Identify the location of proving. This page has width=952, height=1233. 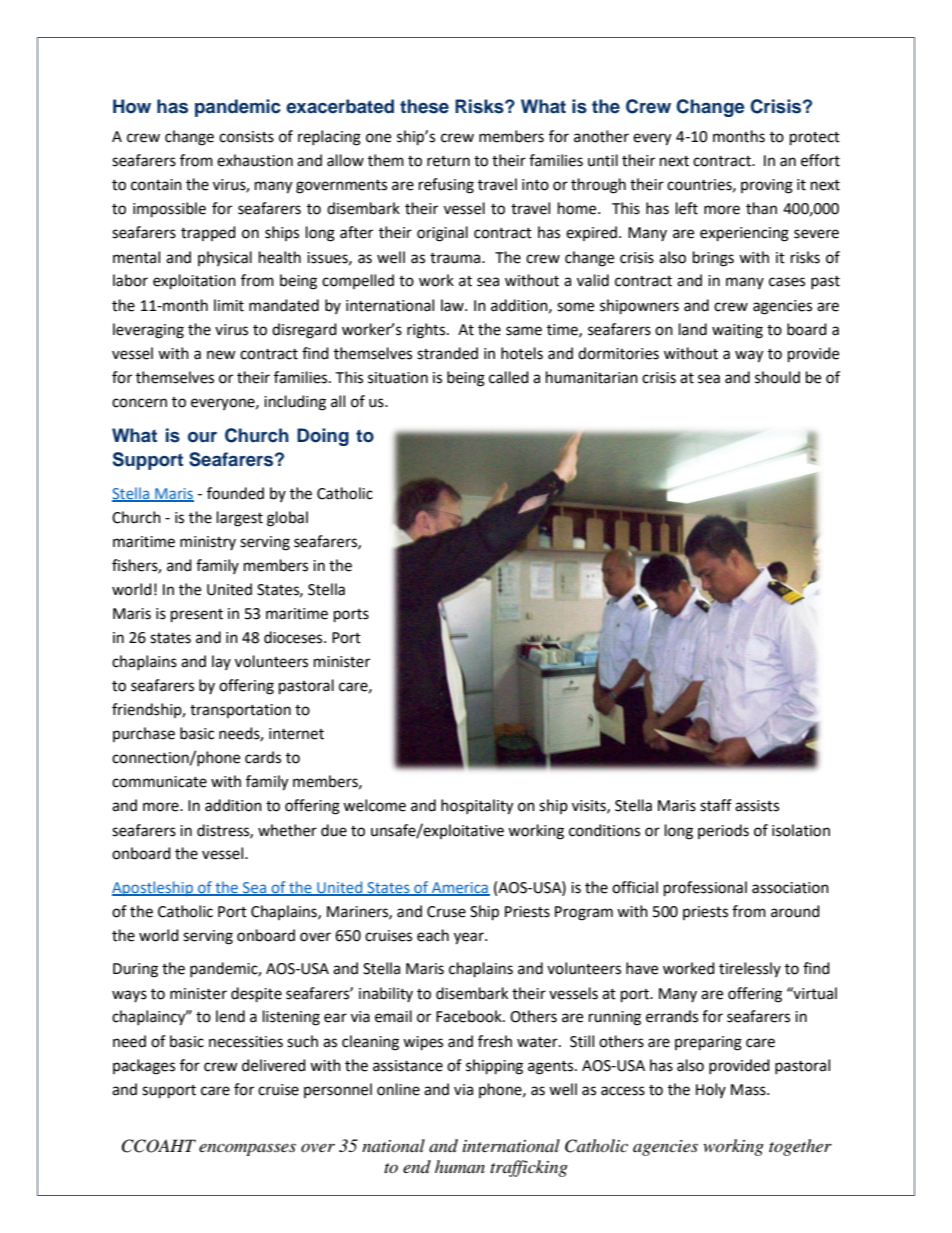
(767, 186).
